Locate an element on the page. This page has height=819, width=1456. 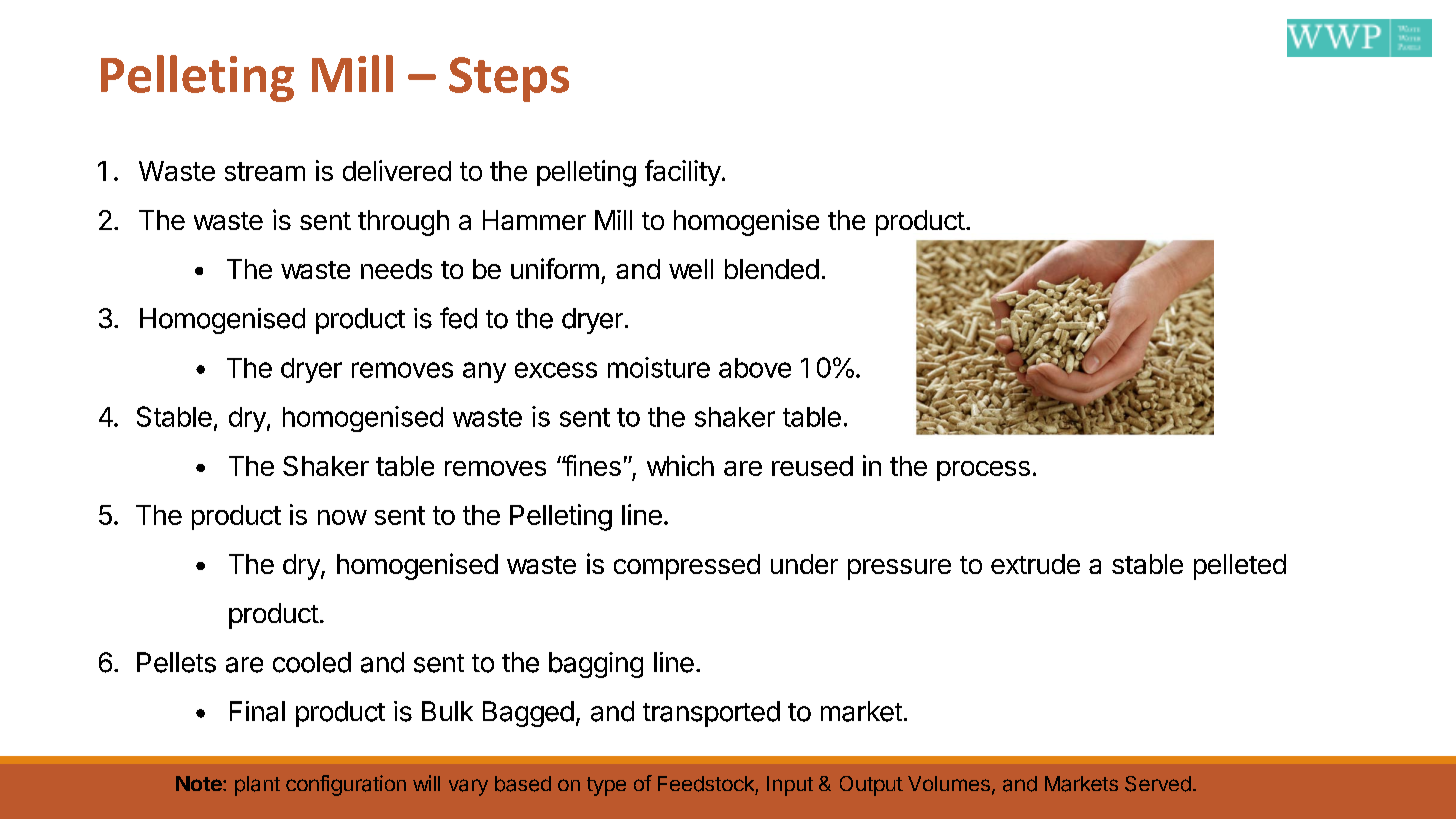
type is located at coordinates (606, 786).
